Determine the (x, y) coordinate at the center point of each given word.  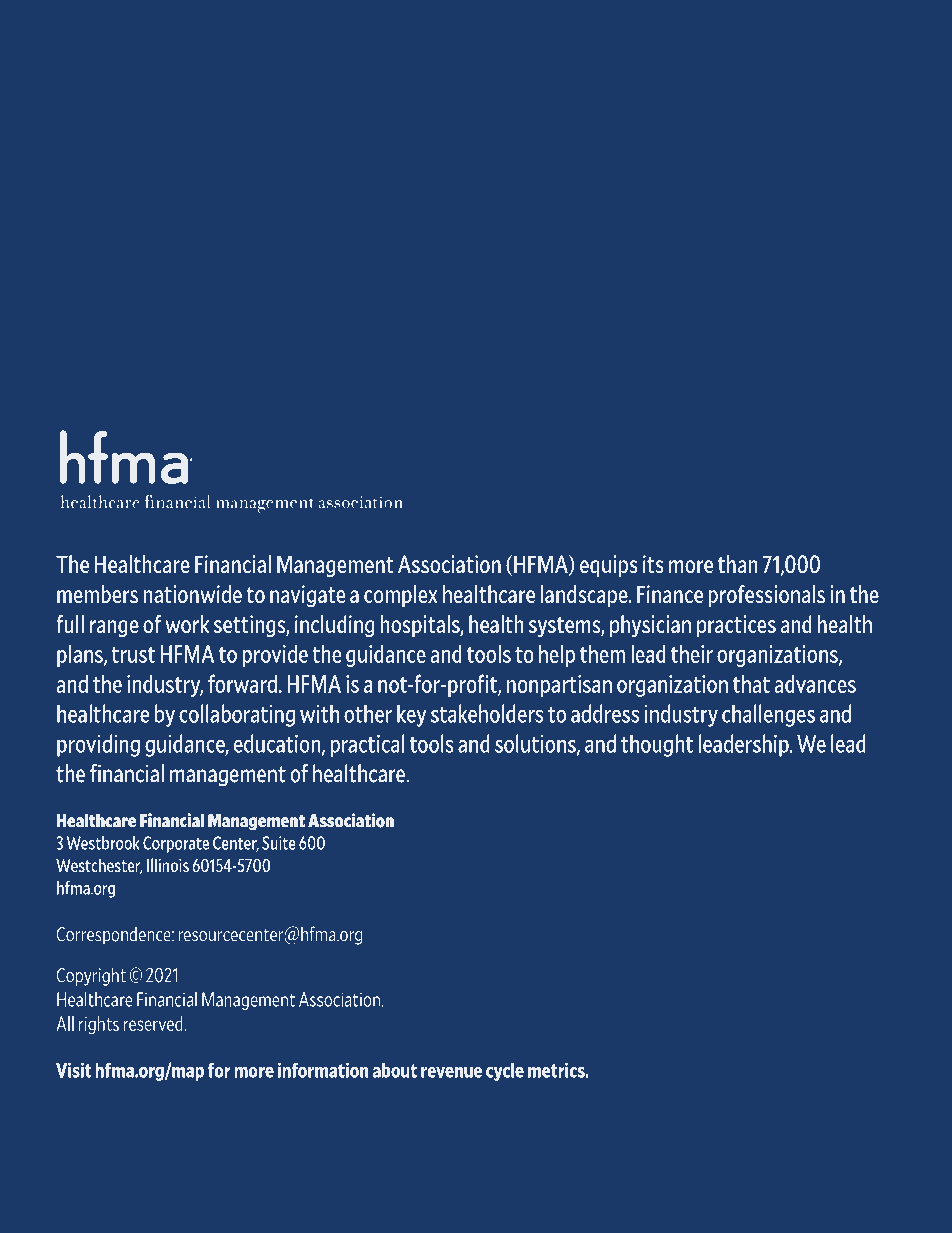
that (751, 683)
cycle (505, 1072)
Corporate (176, 844)
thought (657, 745)
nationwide (192, 594)
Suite (279, 843)
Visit (74, 1070)
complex (401, 596)
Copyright (91, 976)
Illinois (168, 865)
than (738, 564)
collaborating (237, 715)
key (411, 715)
